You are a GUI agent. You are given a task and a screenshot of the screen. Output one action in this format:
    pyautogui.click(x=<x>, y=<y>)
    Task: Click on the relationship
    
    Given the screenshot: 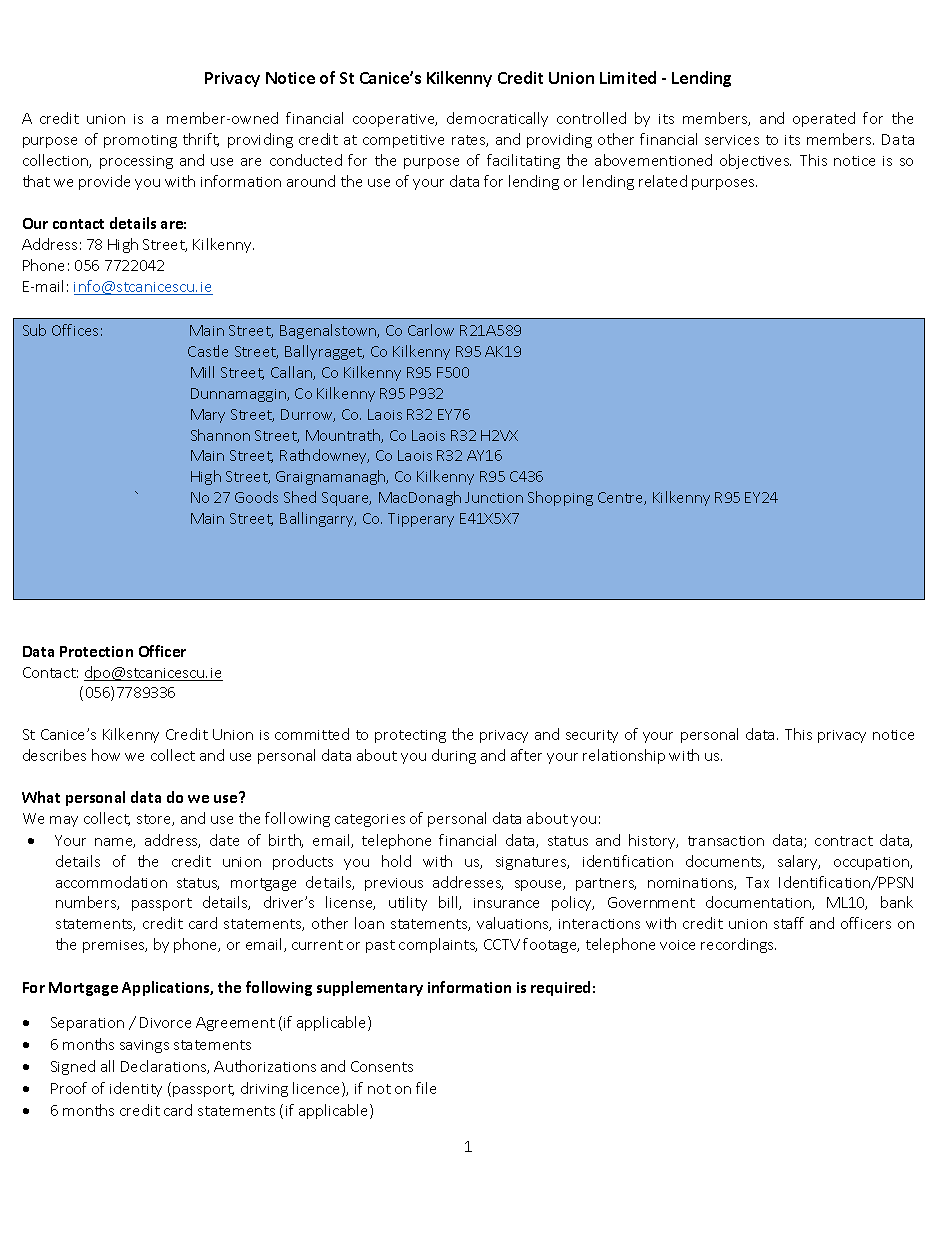 What is the action you would take?
    pyautogui.click(x=624, y=756)
